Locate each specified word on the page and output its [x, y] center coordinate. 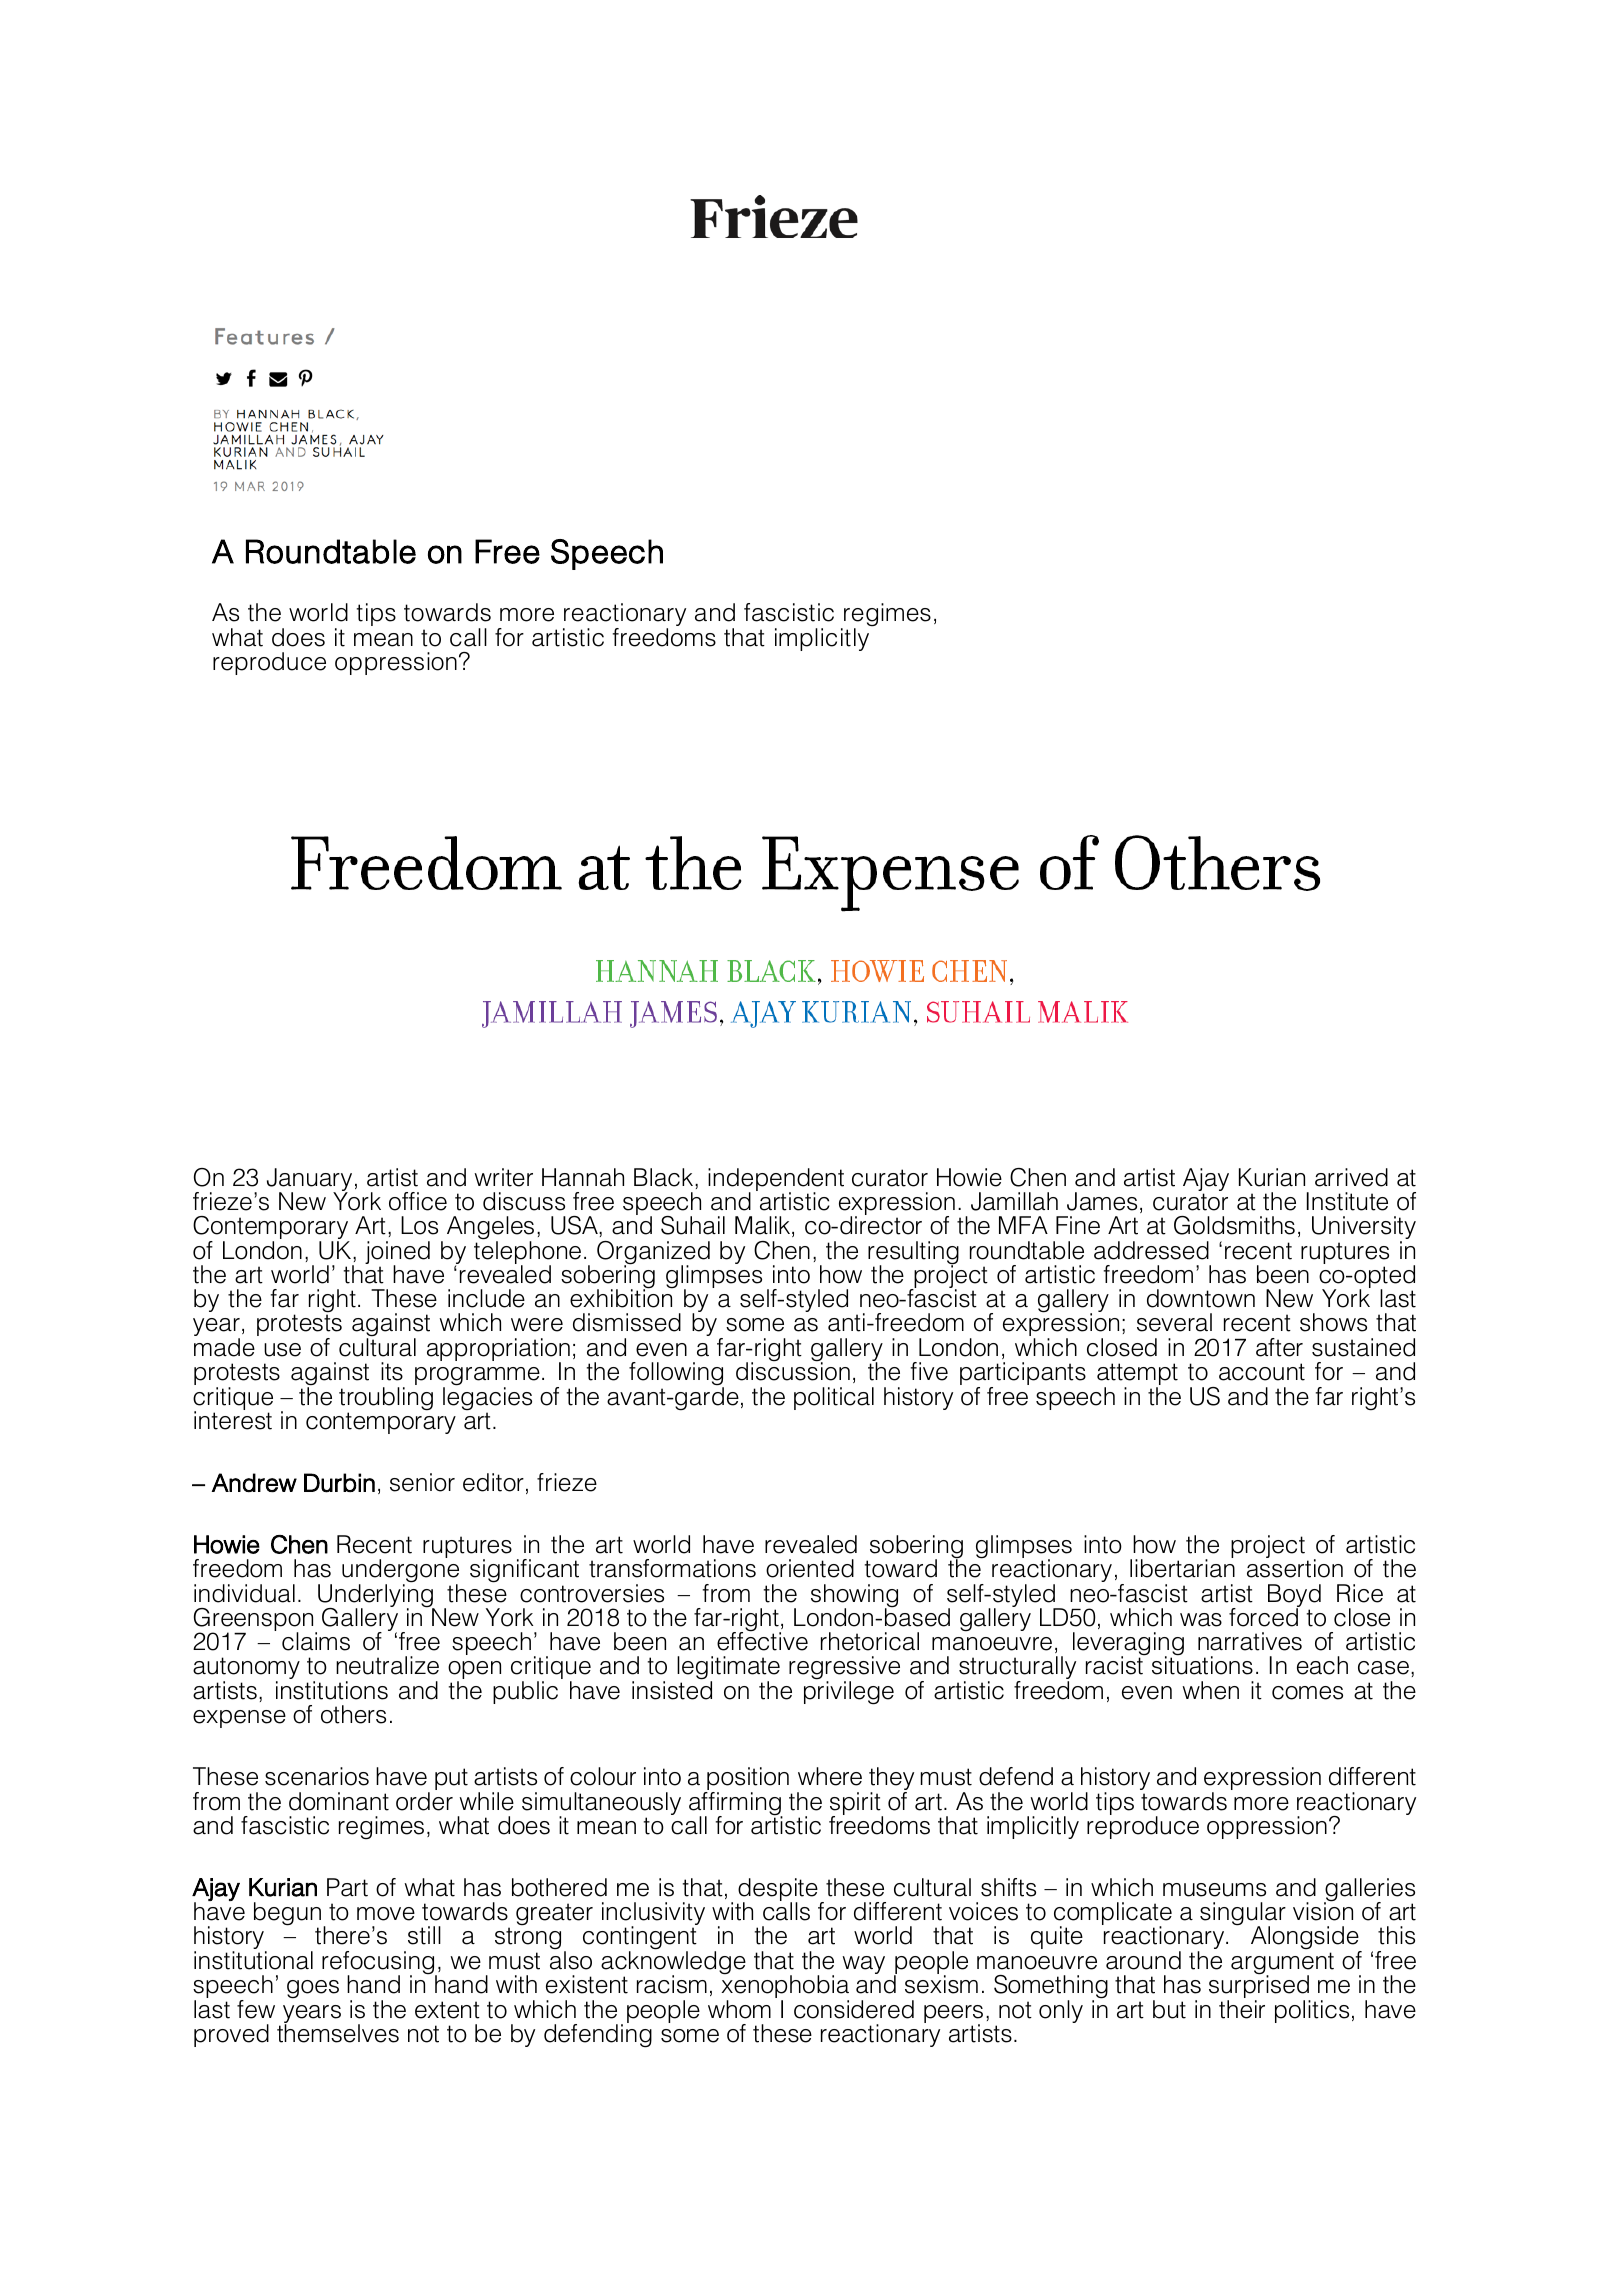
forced [1264, 1616]
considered [854, 2009]
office [418, 1201]
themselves [338, 2032]
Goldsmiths [1234, 1225]
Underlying [376, 1596]
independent [776, 1181]
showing [854, 1597]
